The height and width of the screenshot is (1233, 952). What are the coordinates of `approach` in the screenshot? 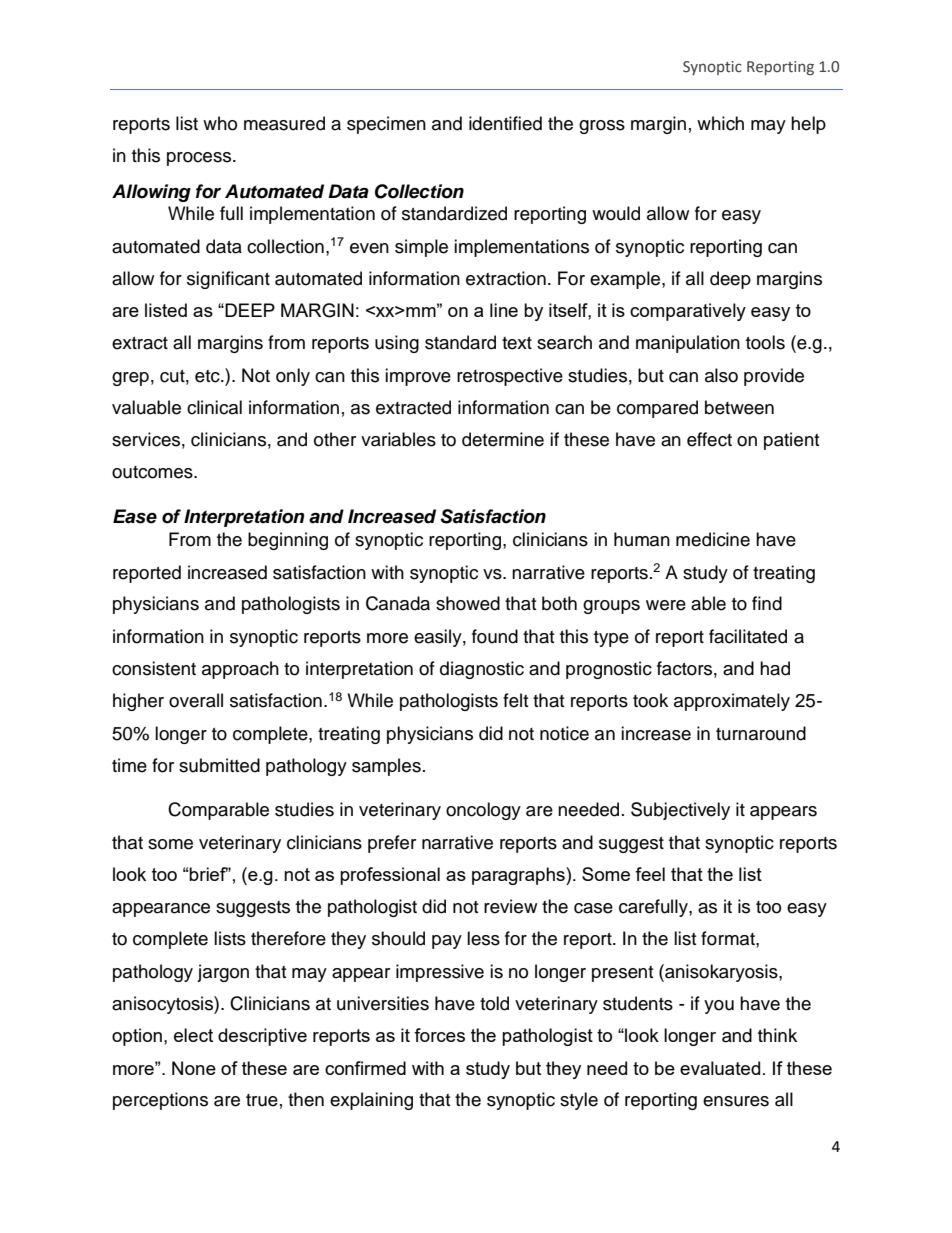 It's located at (240, 670).
